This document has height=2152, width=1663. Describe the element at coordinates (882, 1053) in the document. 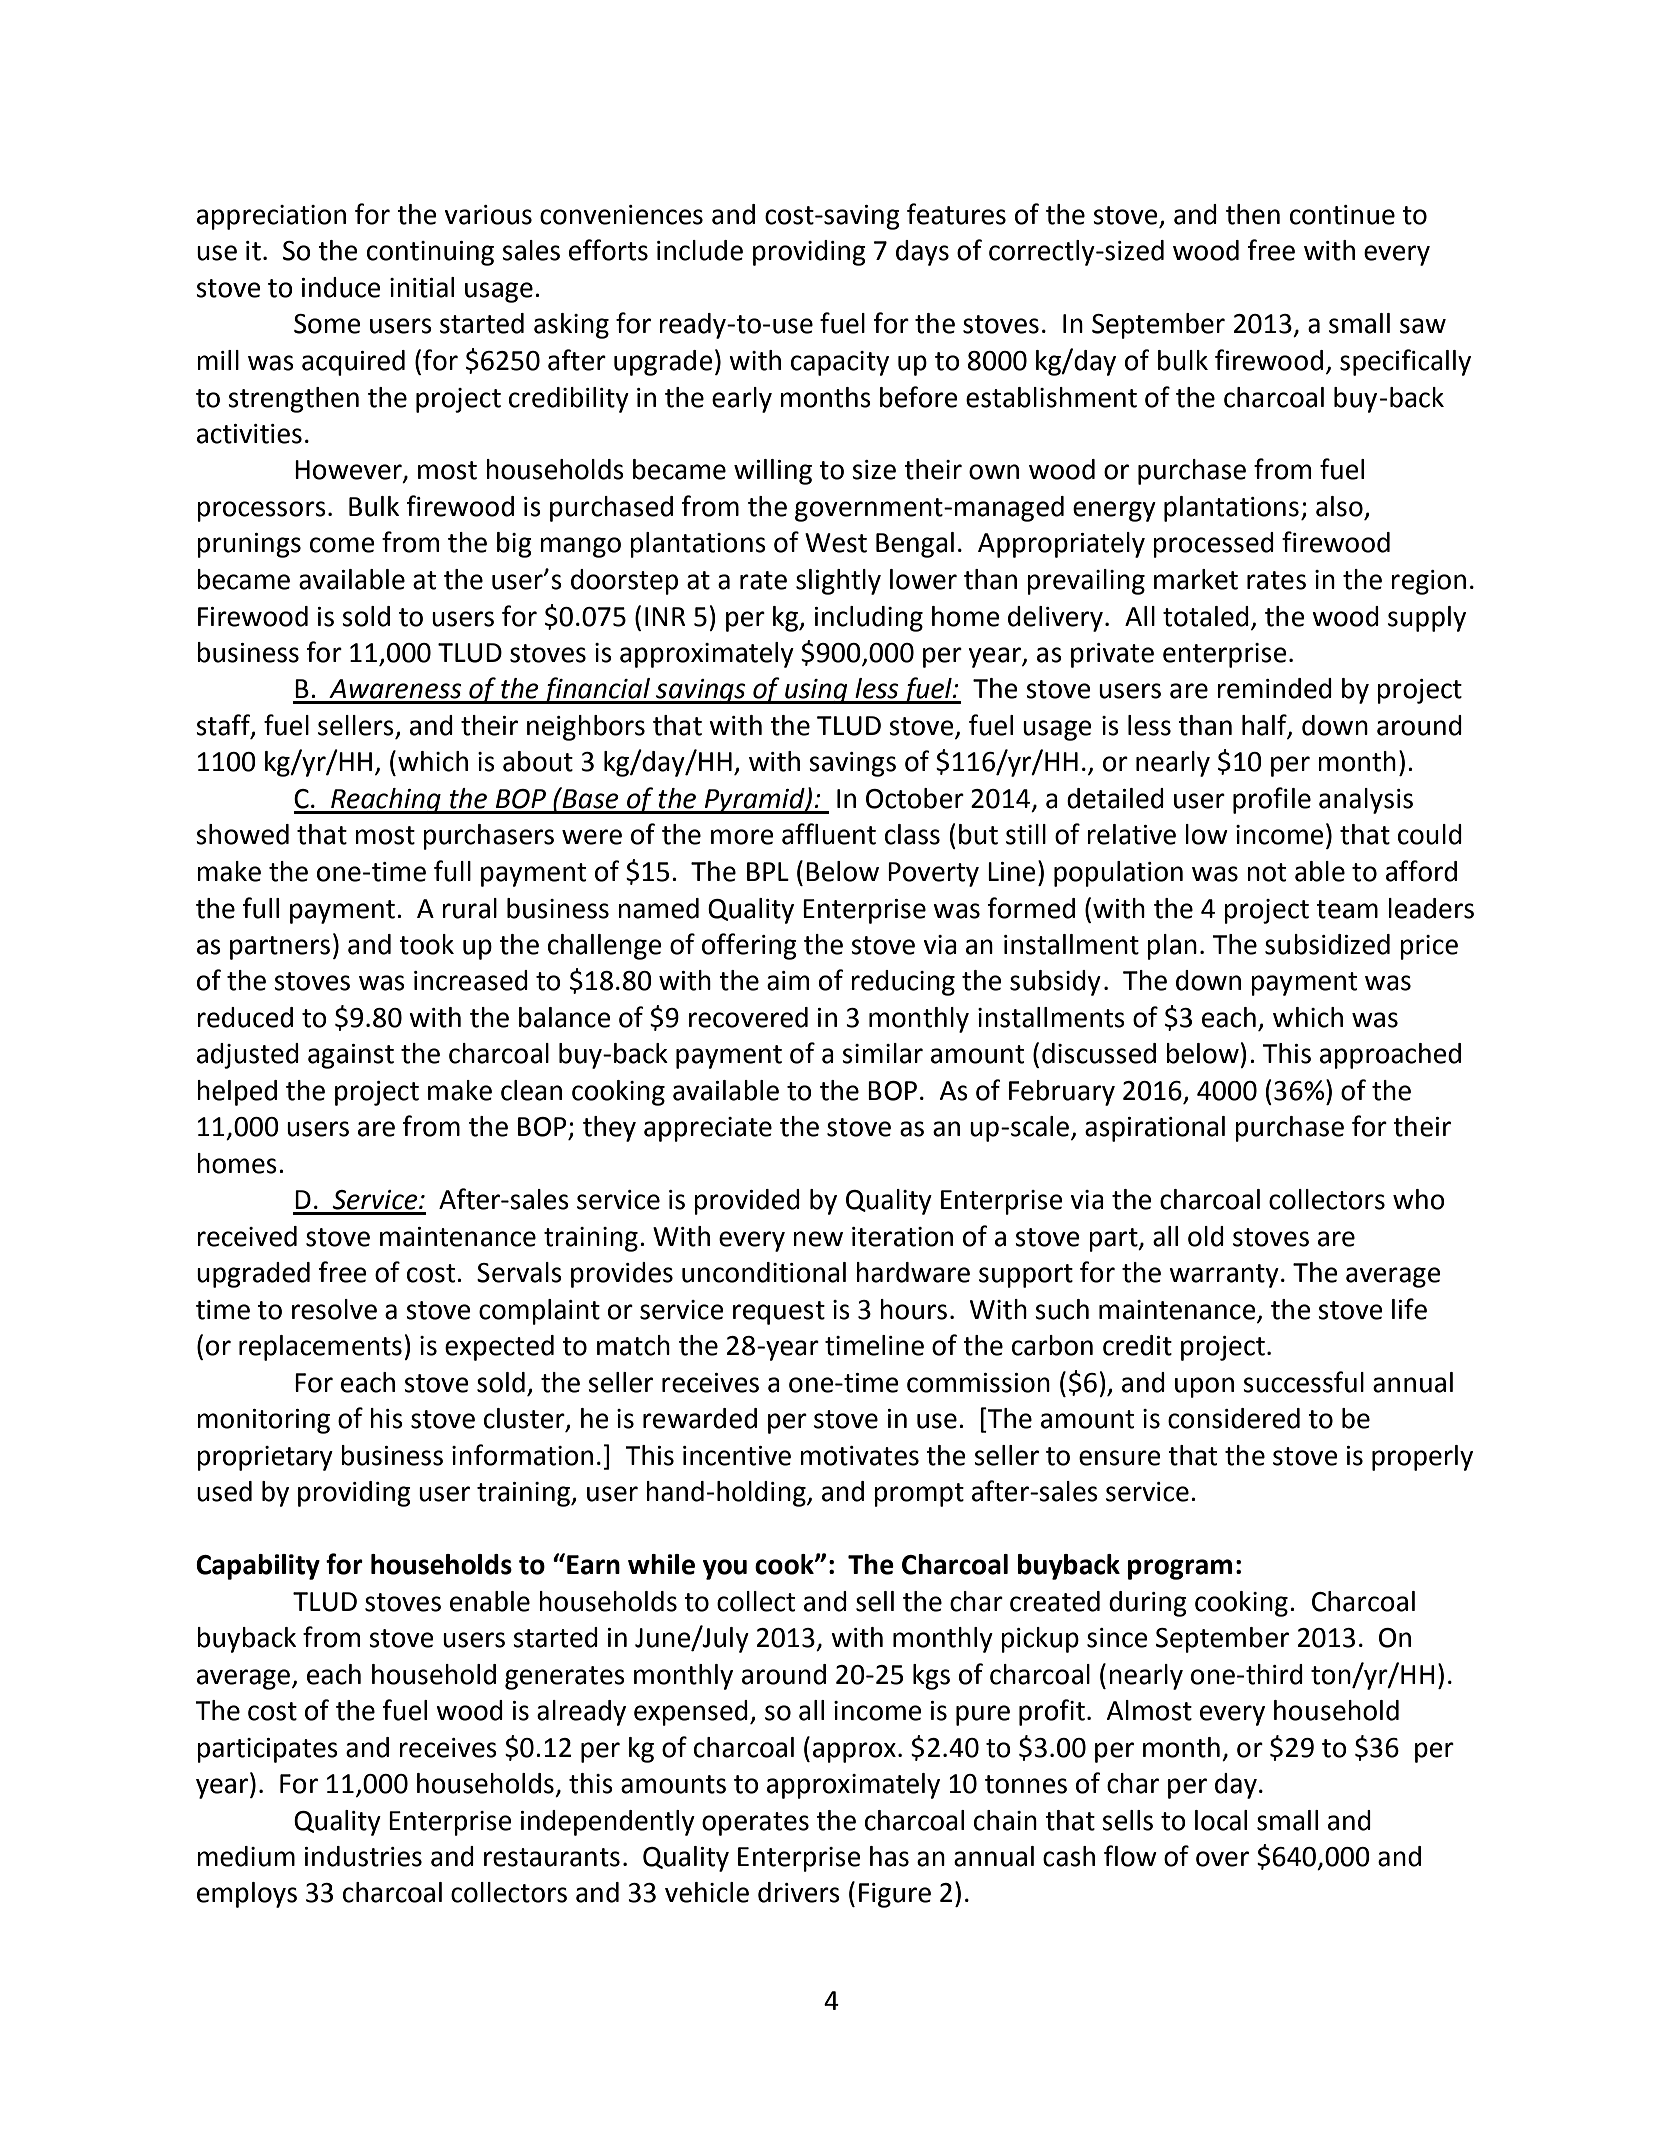

I see `similar` at that location.
